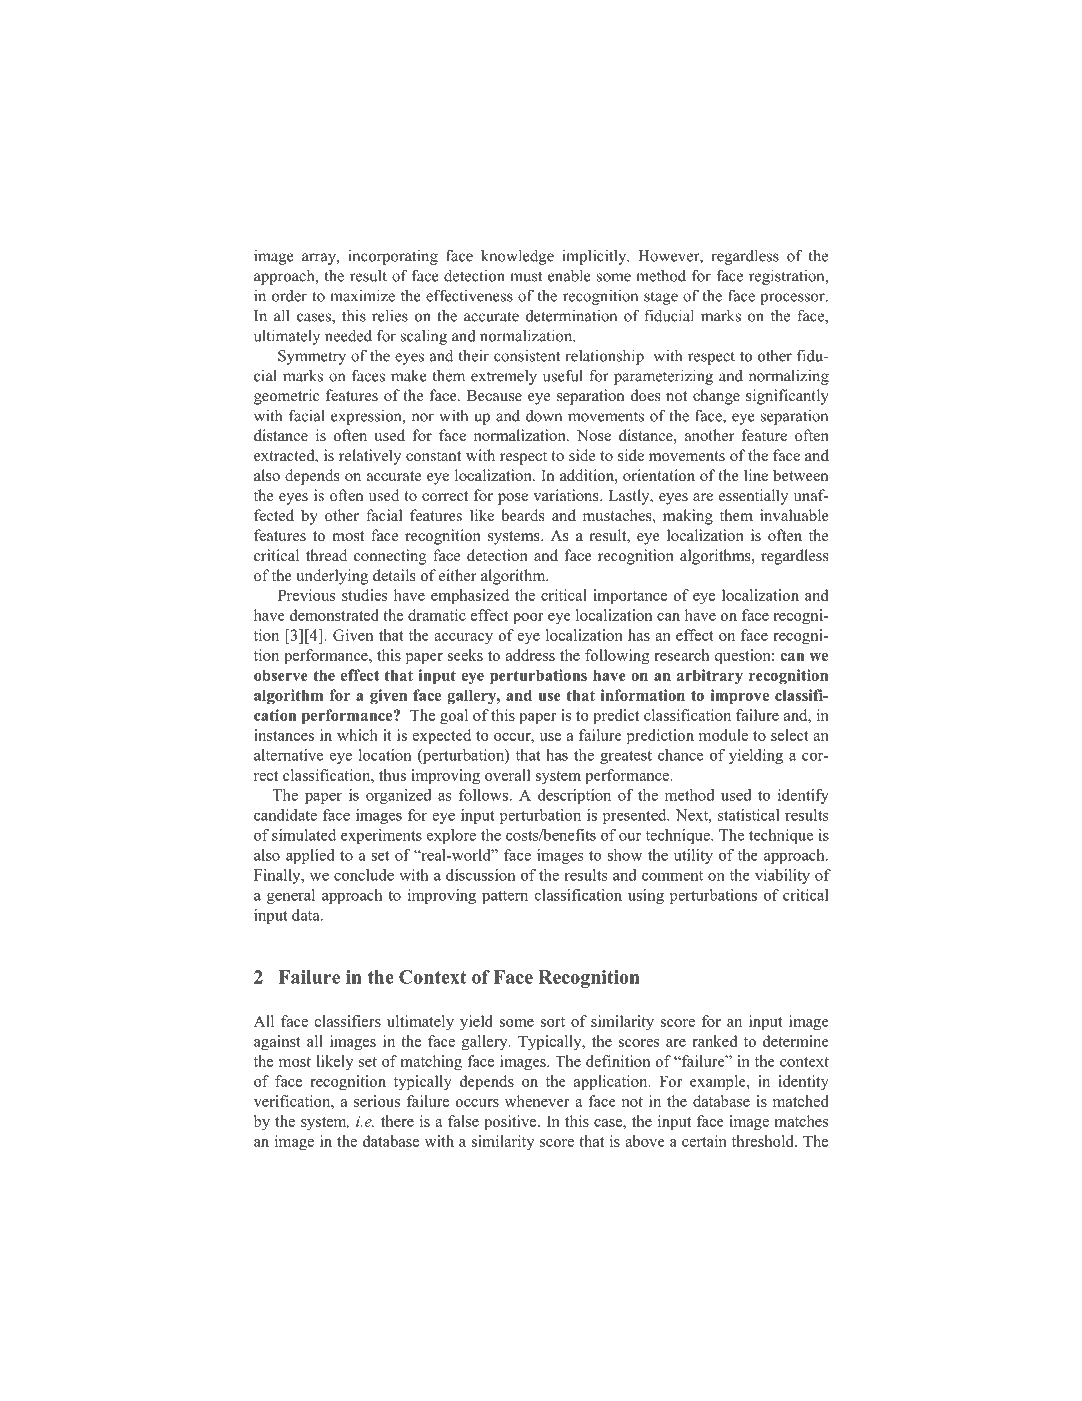 The height and width of the screenshot is (1401, 1082). I want to click on beards, so click(522, 515).
